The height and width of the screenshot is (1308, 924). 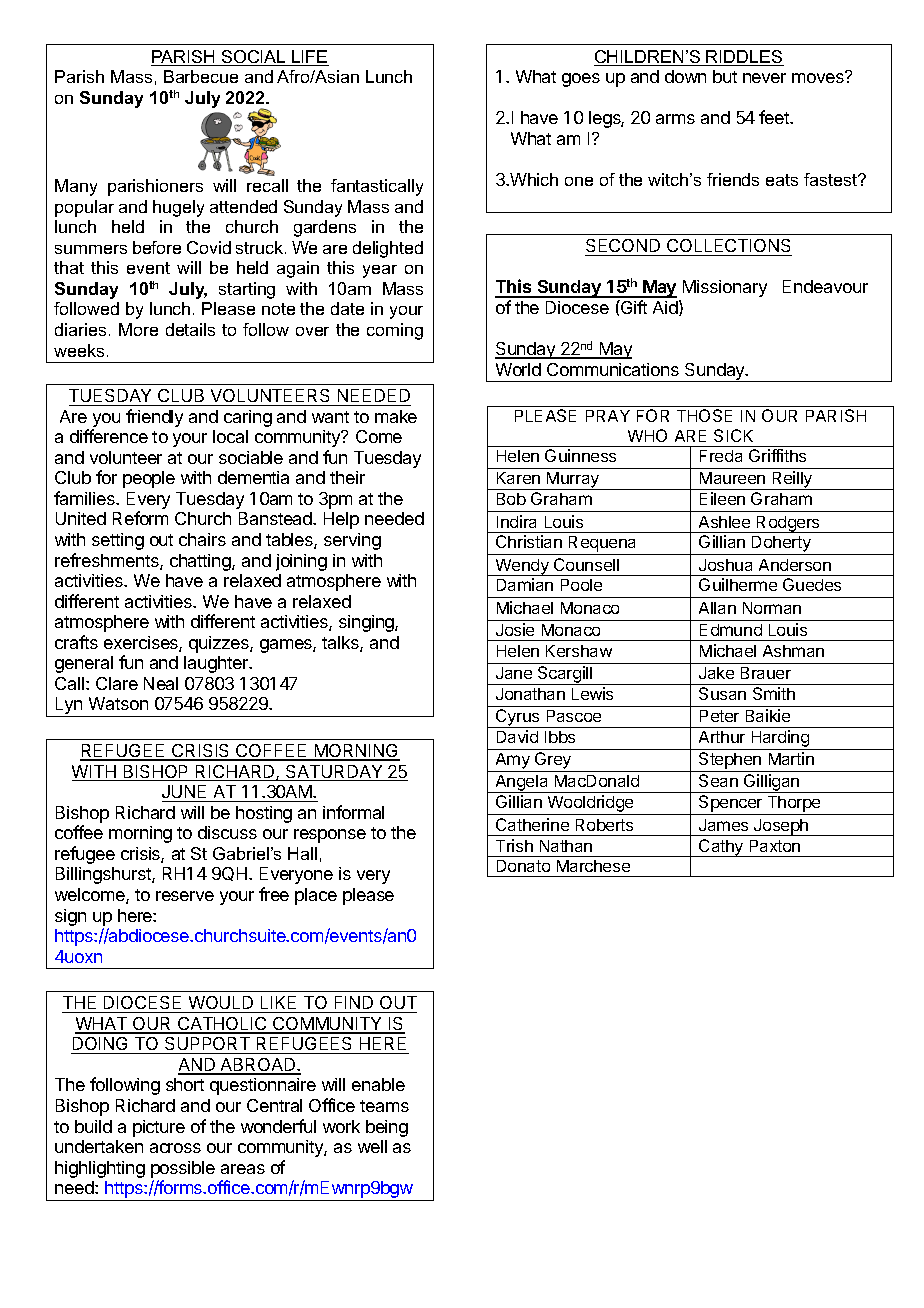 What do you see at coordinates (159, 1128) in the screenshot?
I see `picture` at bounding box center [159, 1128].
